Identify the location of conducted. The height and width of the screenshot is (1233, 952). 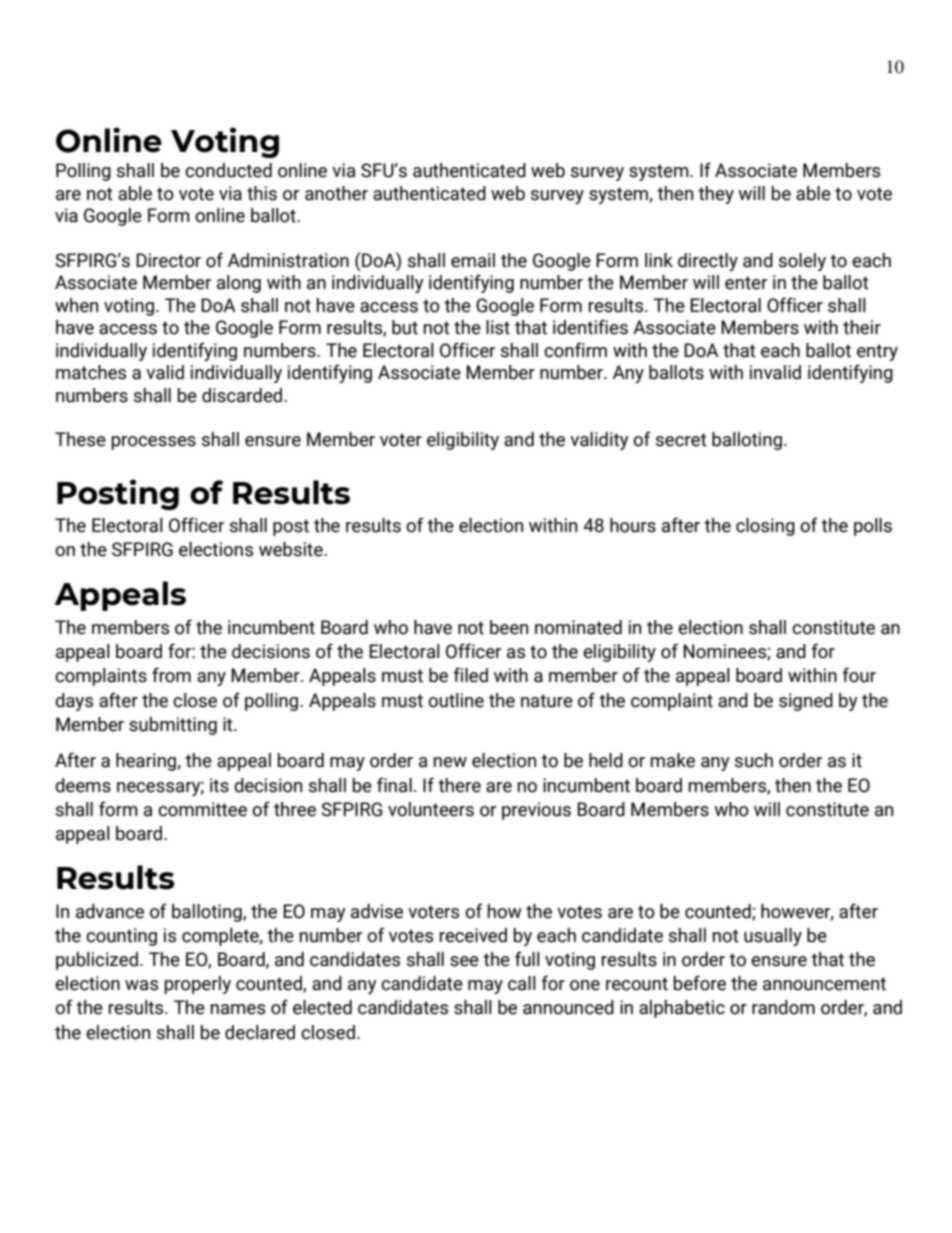
(228, 170).
